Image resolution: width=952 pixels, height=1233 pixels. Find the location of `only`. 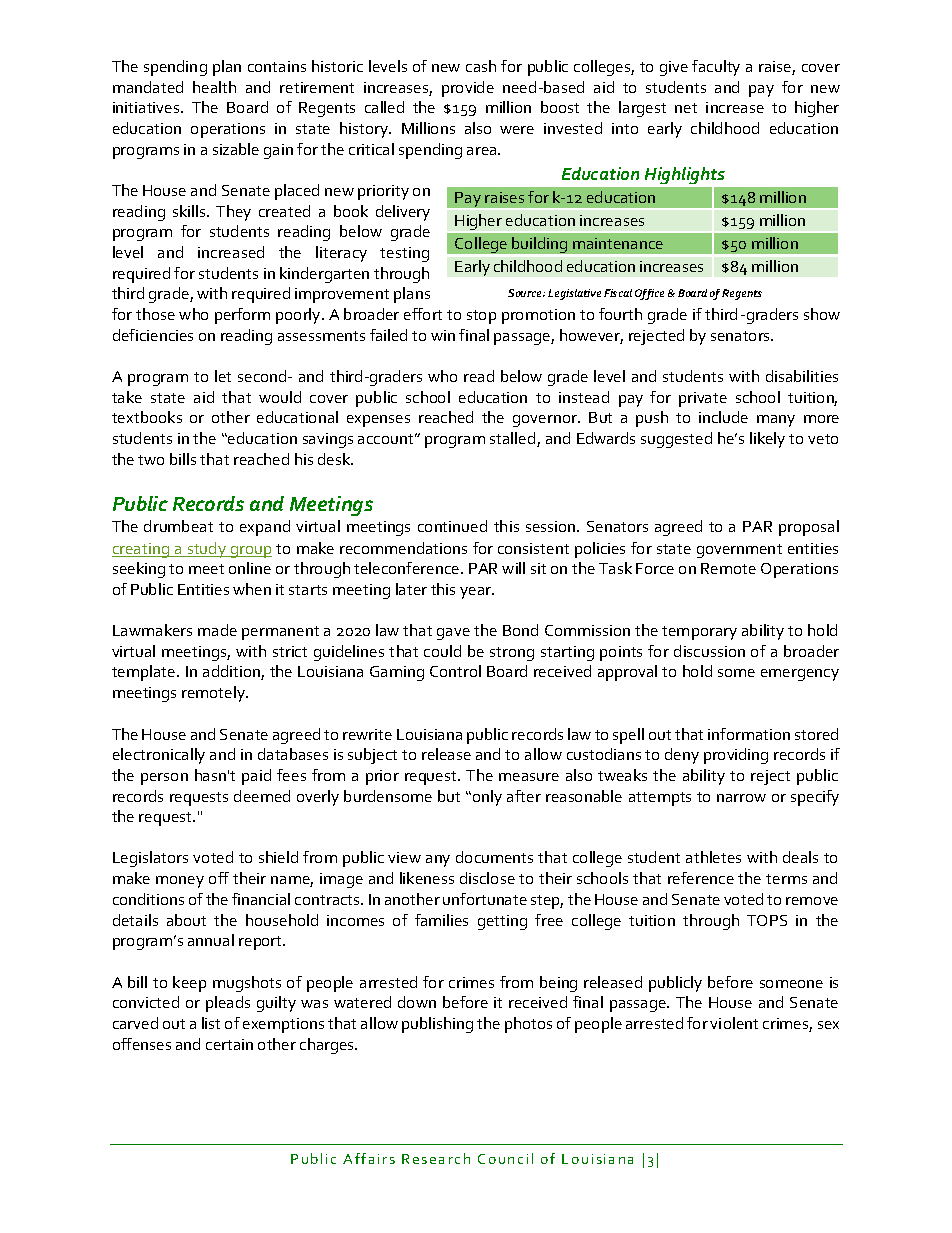

only is located at coordinates (487, 798).
